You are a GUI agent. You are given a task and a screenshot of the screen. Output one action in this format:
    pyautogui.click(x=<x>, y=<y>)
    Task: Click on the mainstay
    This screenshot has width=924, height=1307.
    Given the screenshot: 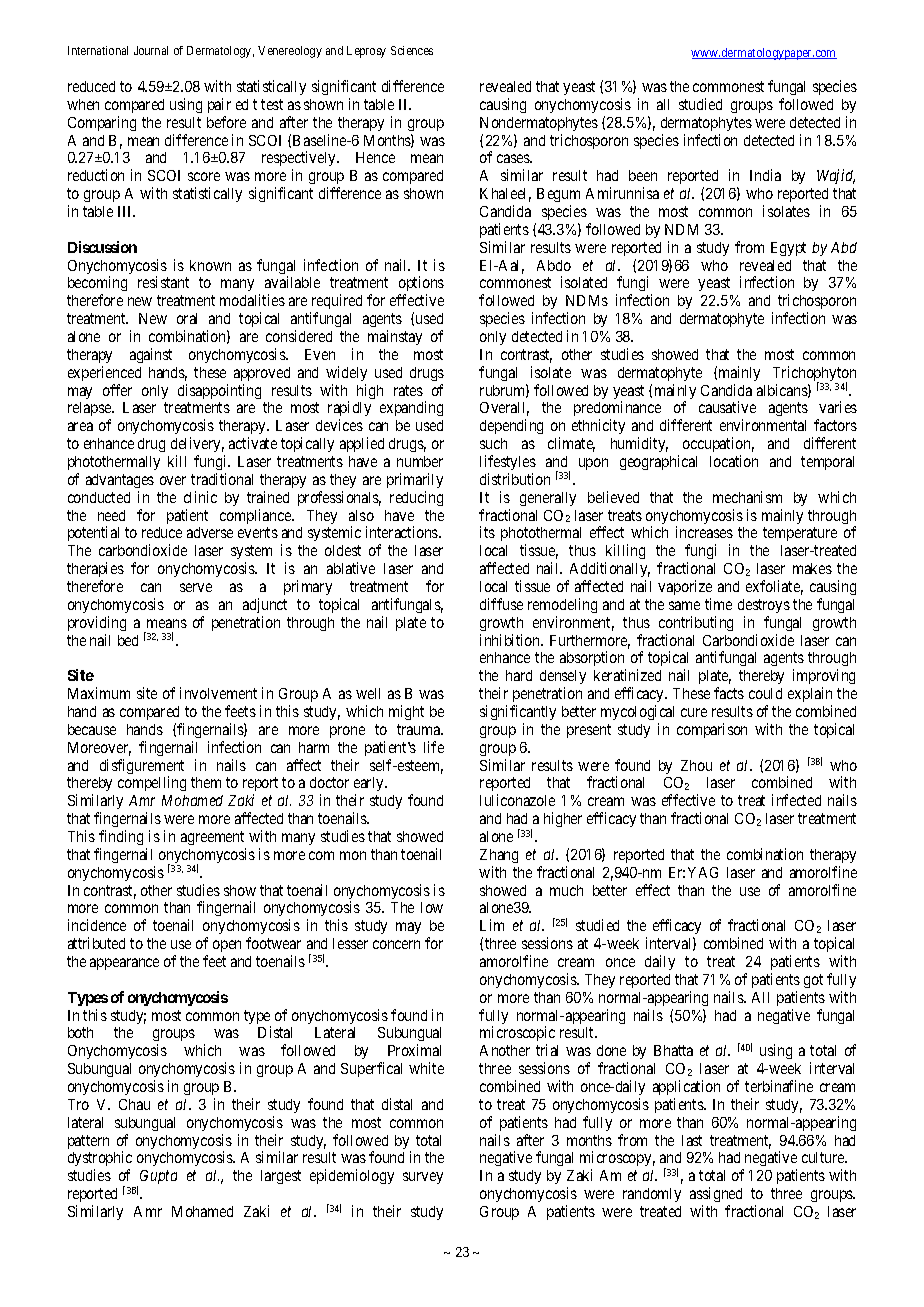 What is the action you would take?
    pyautogui.click(x=395, y=337)
